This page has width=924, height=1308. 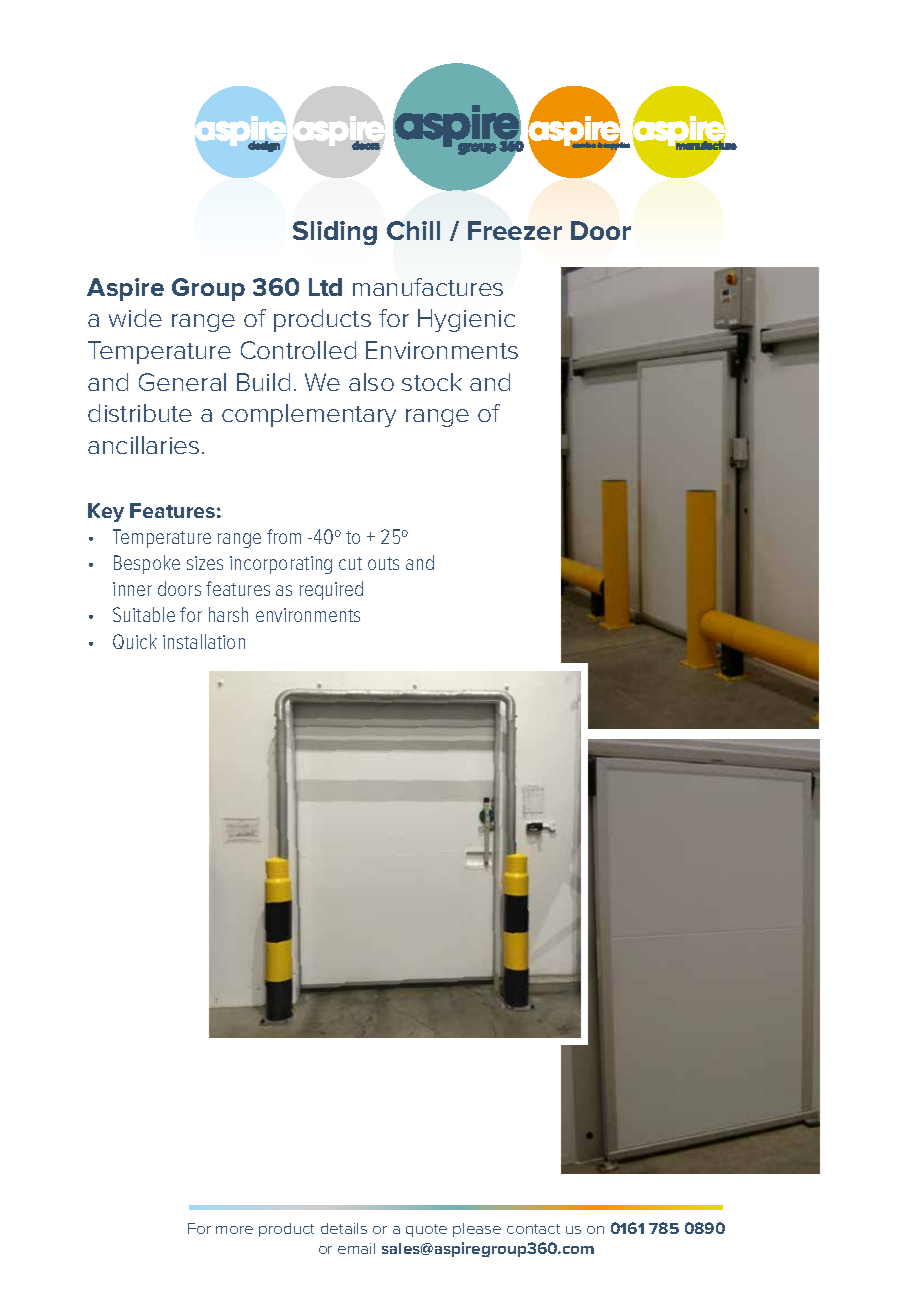 What do you see at coordinates (135, 318) in the page?
I see `wide` at bounding box center [135, 318].
